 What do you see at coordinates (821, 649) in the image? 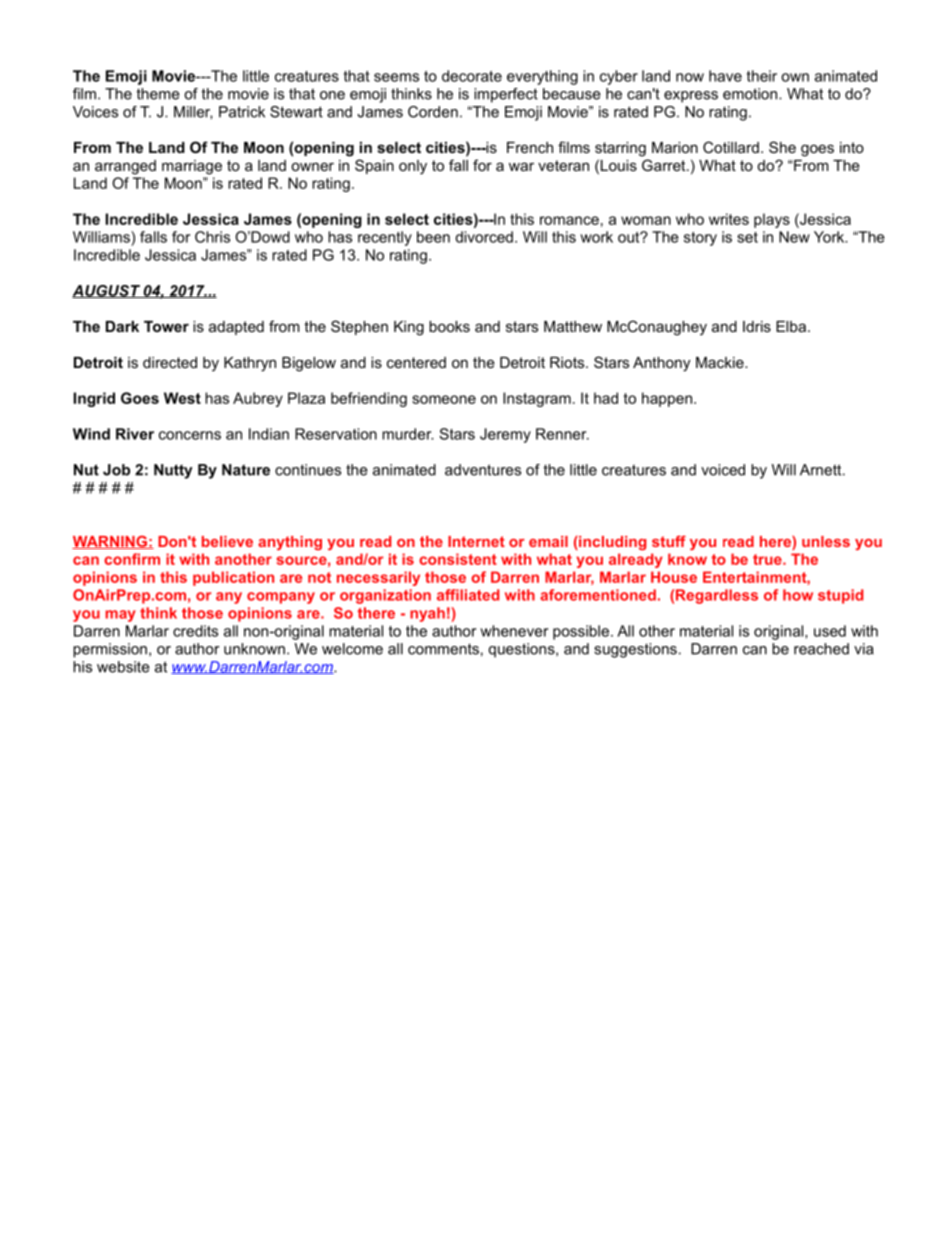
I see `reached` at bounding box center [821, 649].
